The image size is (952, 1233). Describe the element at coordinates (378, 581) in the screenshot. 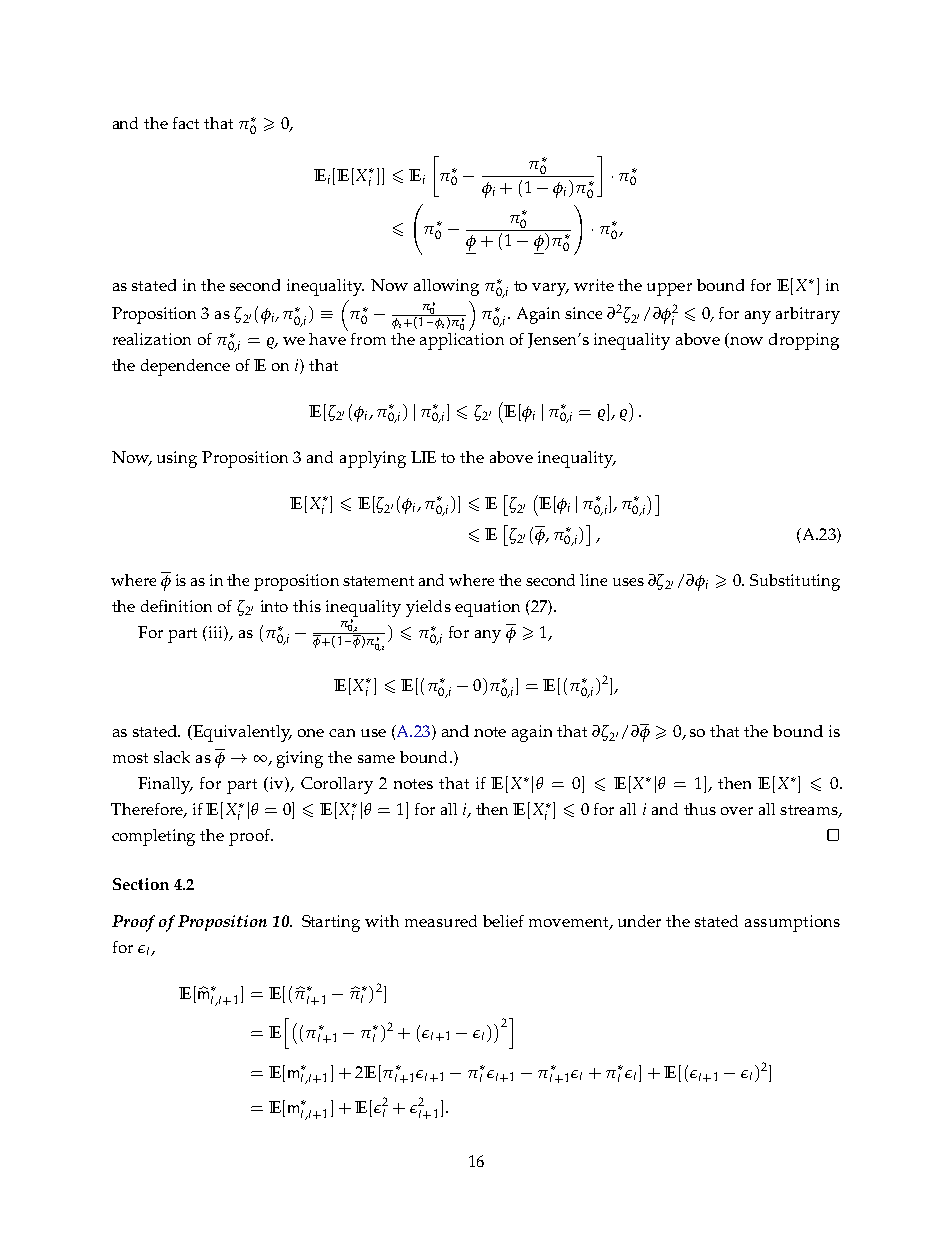

I see `statement` at that location.
